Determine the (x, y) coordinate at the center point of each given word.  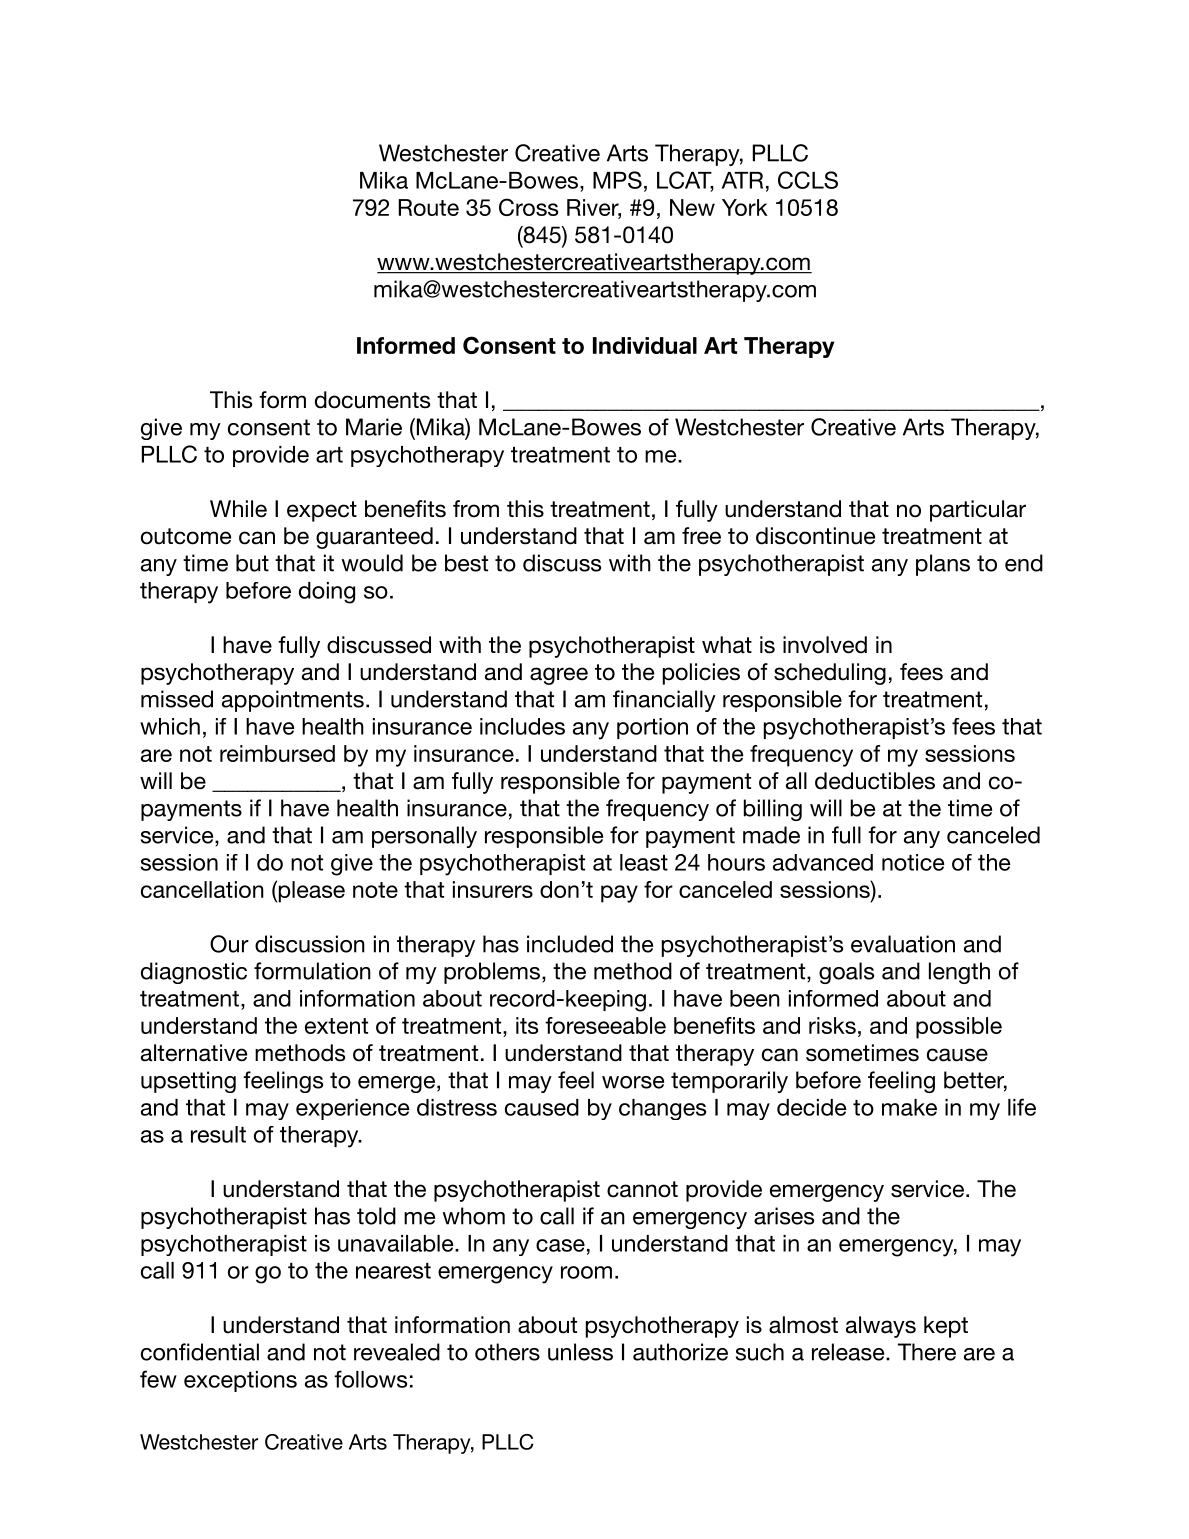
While (238, 509)
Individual (645, 345)
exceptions (240, 1381)
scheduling (830, 674)
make (909, 1107)
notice (913, 862)
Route (429, 207)
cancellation (202, 889)
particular (978, 511)
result (218, 1134)
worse (633, 1082)
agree (559, 676)
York (745, 207)
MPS (617, 180)
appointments (293, 701)
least (644, 862)
